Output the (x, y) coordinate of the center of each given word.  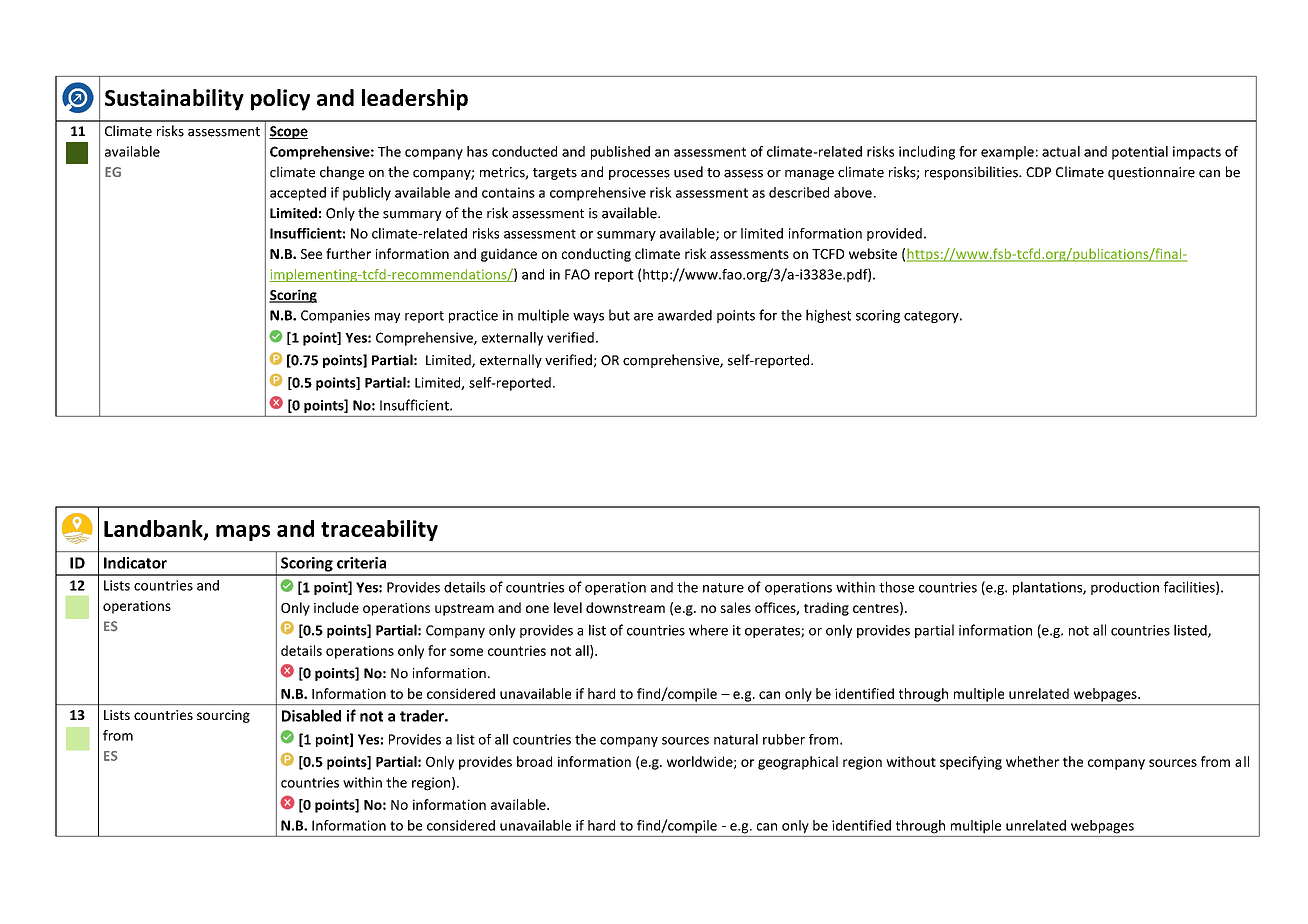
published (620, 153)
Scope (288, 132)
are (643, 317)
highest (828, 316)
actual (1061, 151)
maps (243, 533)
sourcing (223, 716)
